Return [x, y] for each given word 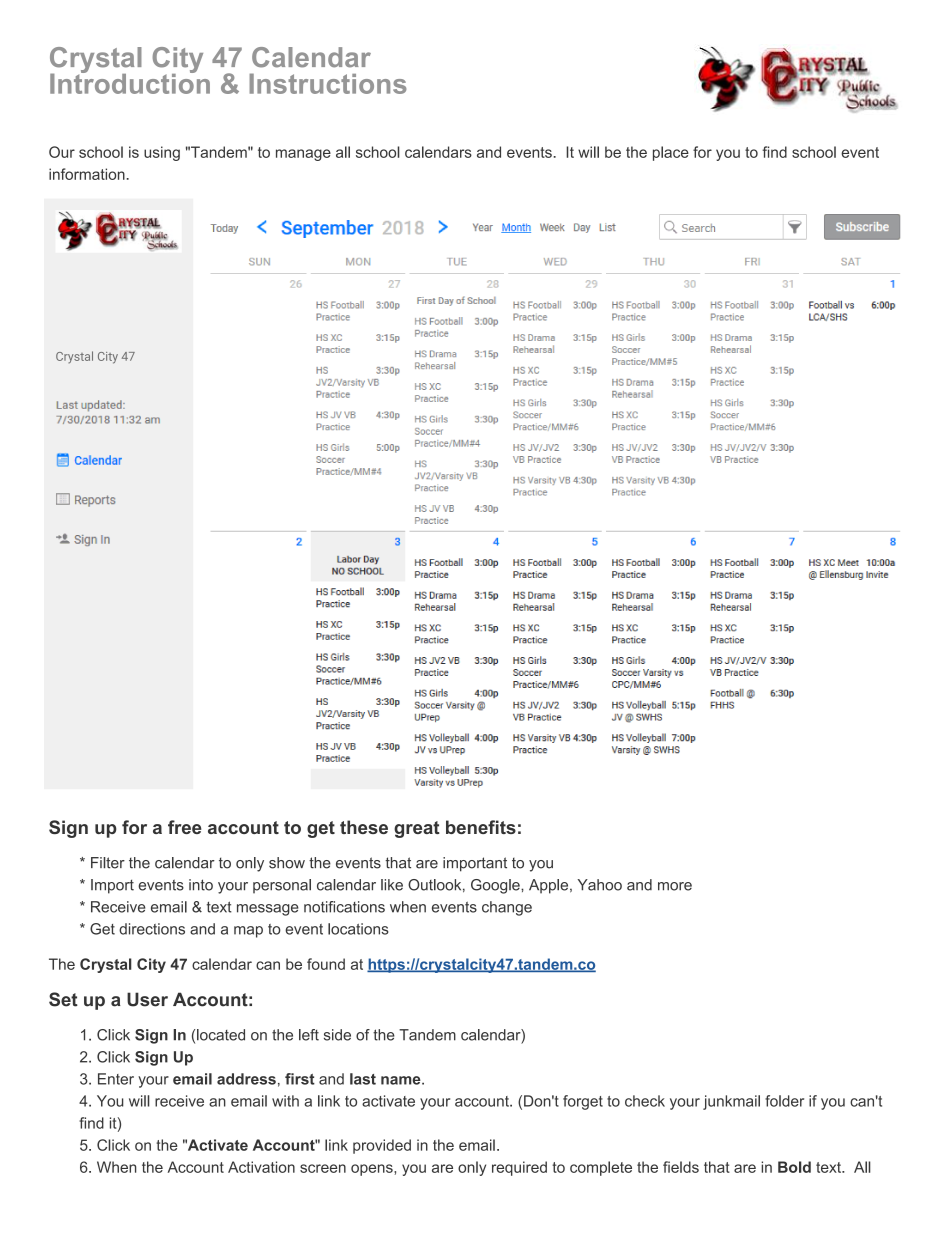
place [671, 153]
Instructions [328, 83]
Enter [116, 1079]
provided [382, 1146]
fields [681, 1167]
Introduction [130, 82]
